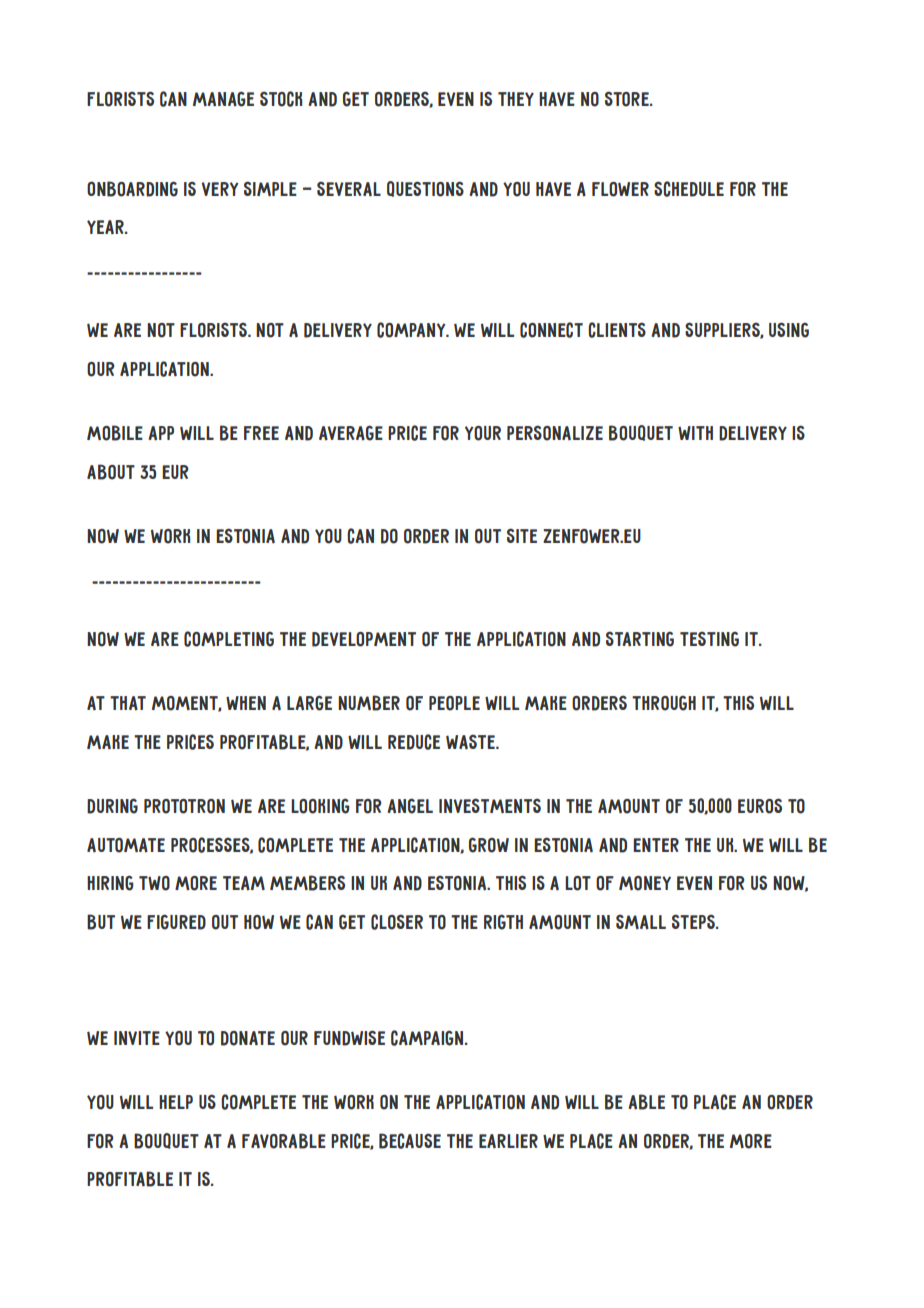 Image resolution: width=924 pixels, height=1308 pixels. I want to click on schedule, so click(689, 189).
